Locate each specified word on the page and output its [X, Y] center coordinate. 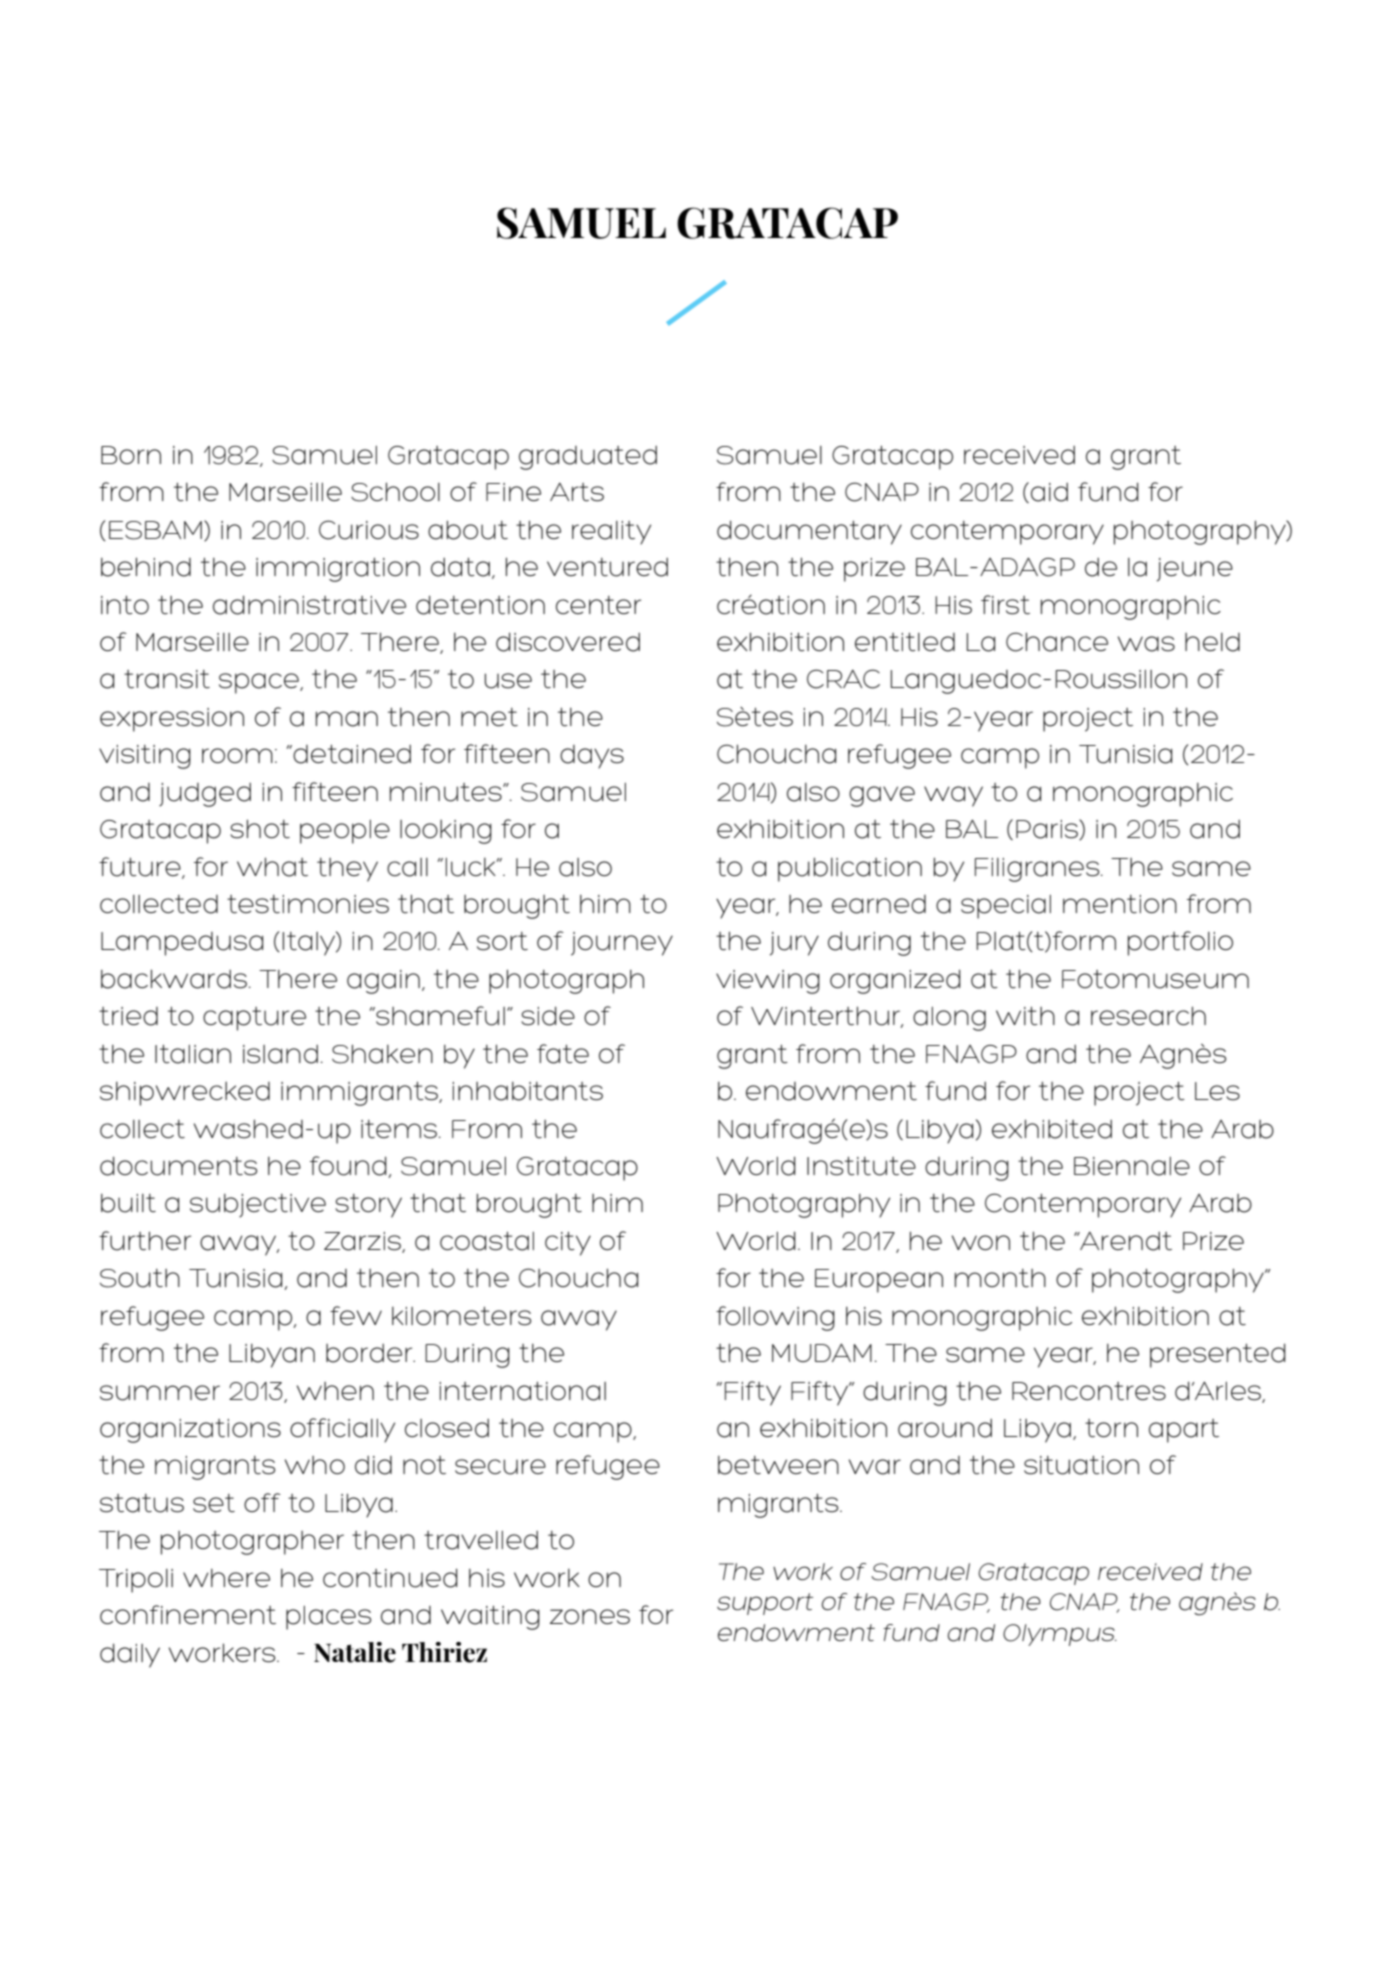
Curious [369, 530]
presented [1218, 1355]
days [592, 757]
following [775, 1318]
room [237, 756]
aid [1049, 492]
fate [563, 1054]
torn [1111, 1428]
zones [590, 1617]
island [280, 1054]
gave [882, 796]
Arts [577, 492]
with [1025, 1016]
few [356, 1315]
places [328, 1618]
